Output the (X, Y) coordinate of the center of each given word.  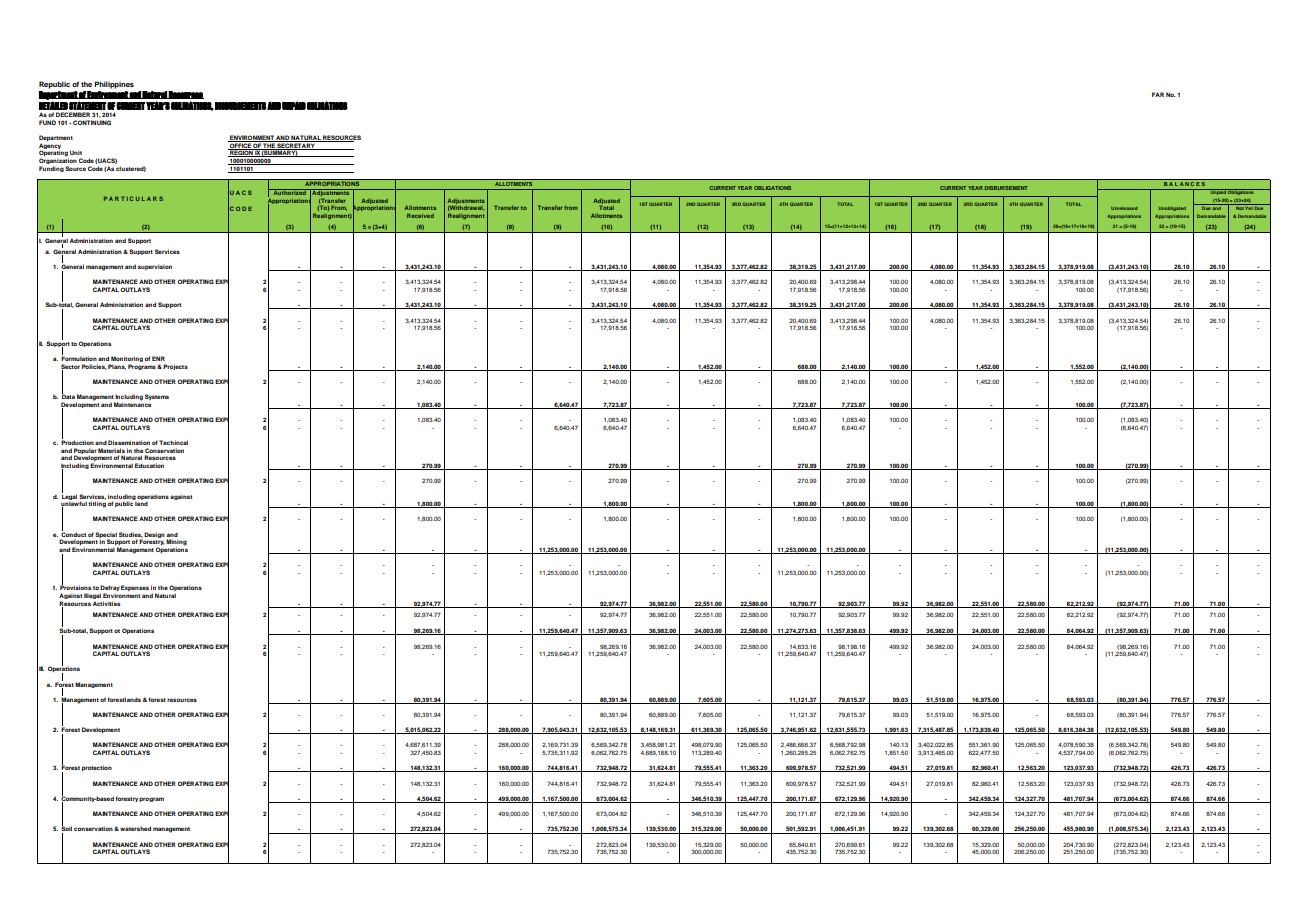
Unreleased (1124, 208)
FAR (1158, 94)
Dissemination (129, 442)
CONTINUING (91, 122)
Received (420, 215)
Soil (66, 829)
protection (97, 768)
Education (149, 465)
